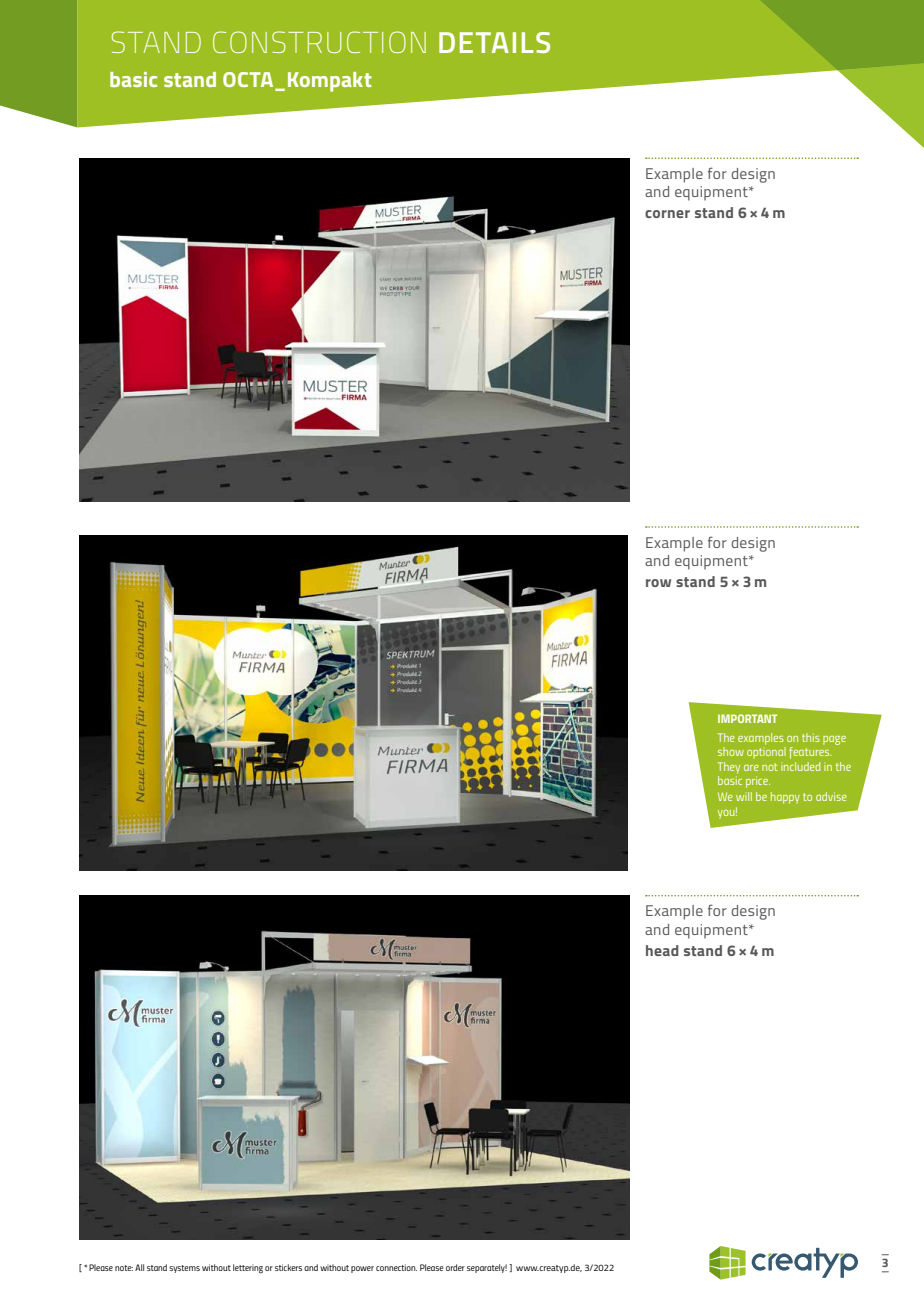  I want to click on show, so click(731, 751).
